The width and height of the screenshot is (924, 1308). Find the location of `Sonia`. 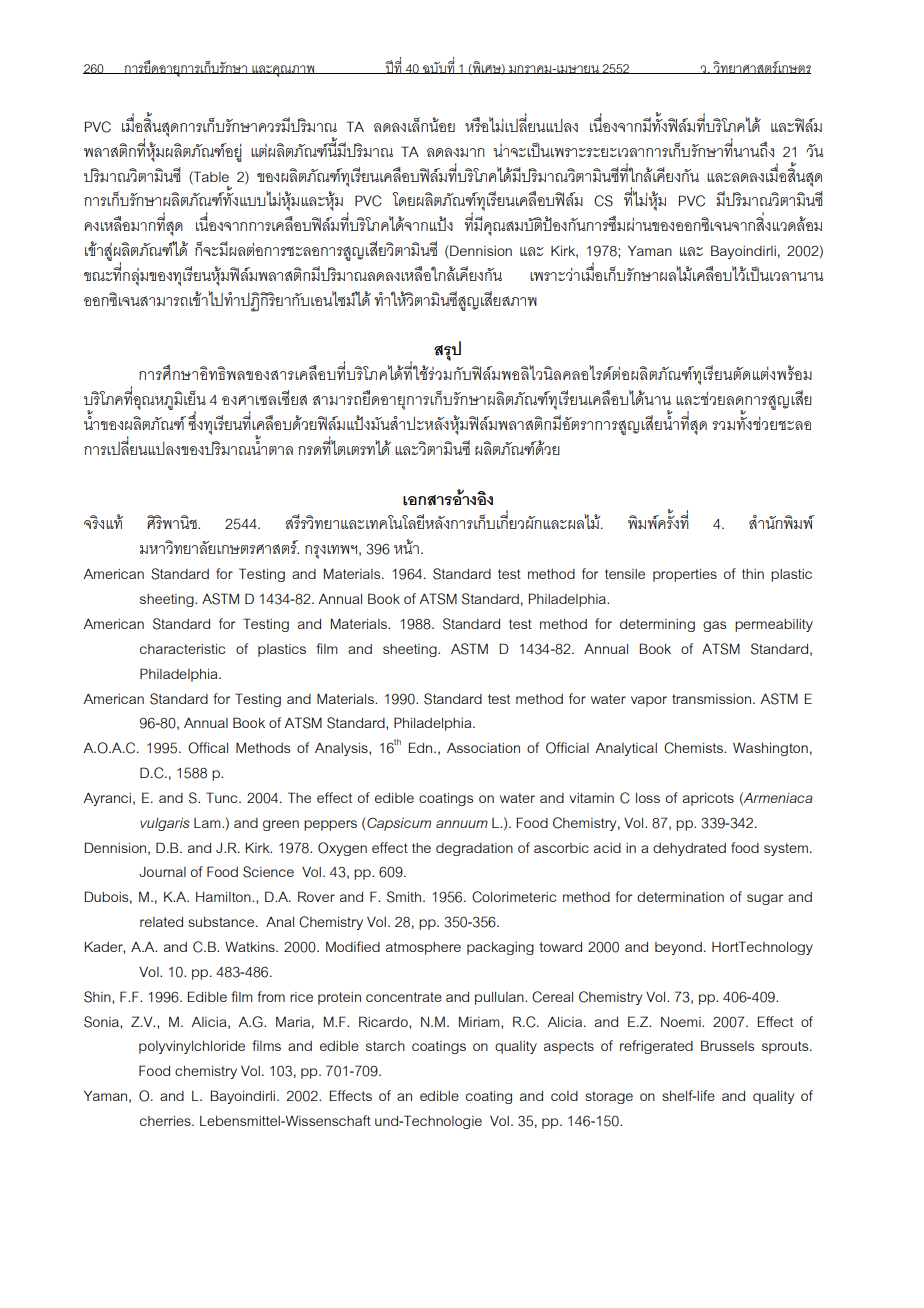

Sonia is located at coordinates (102, 1022).
